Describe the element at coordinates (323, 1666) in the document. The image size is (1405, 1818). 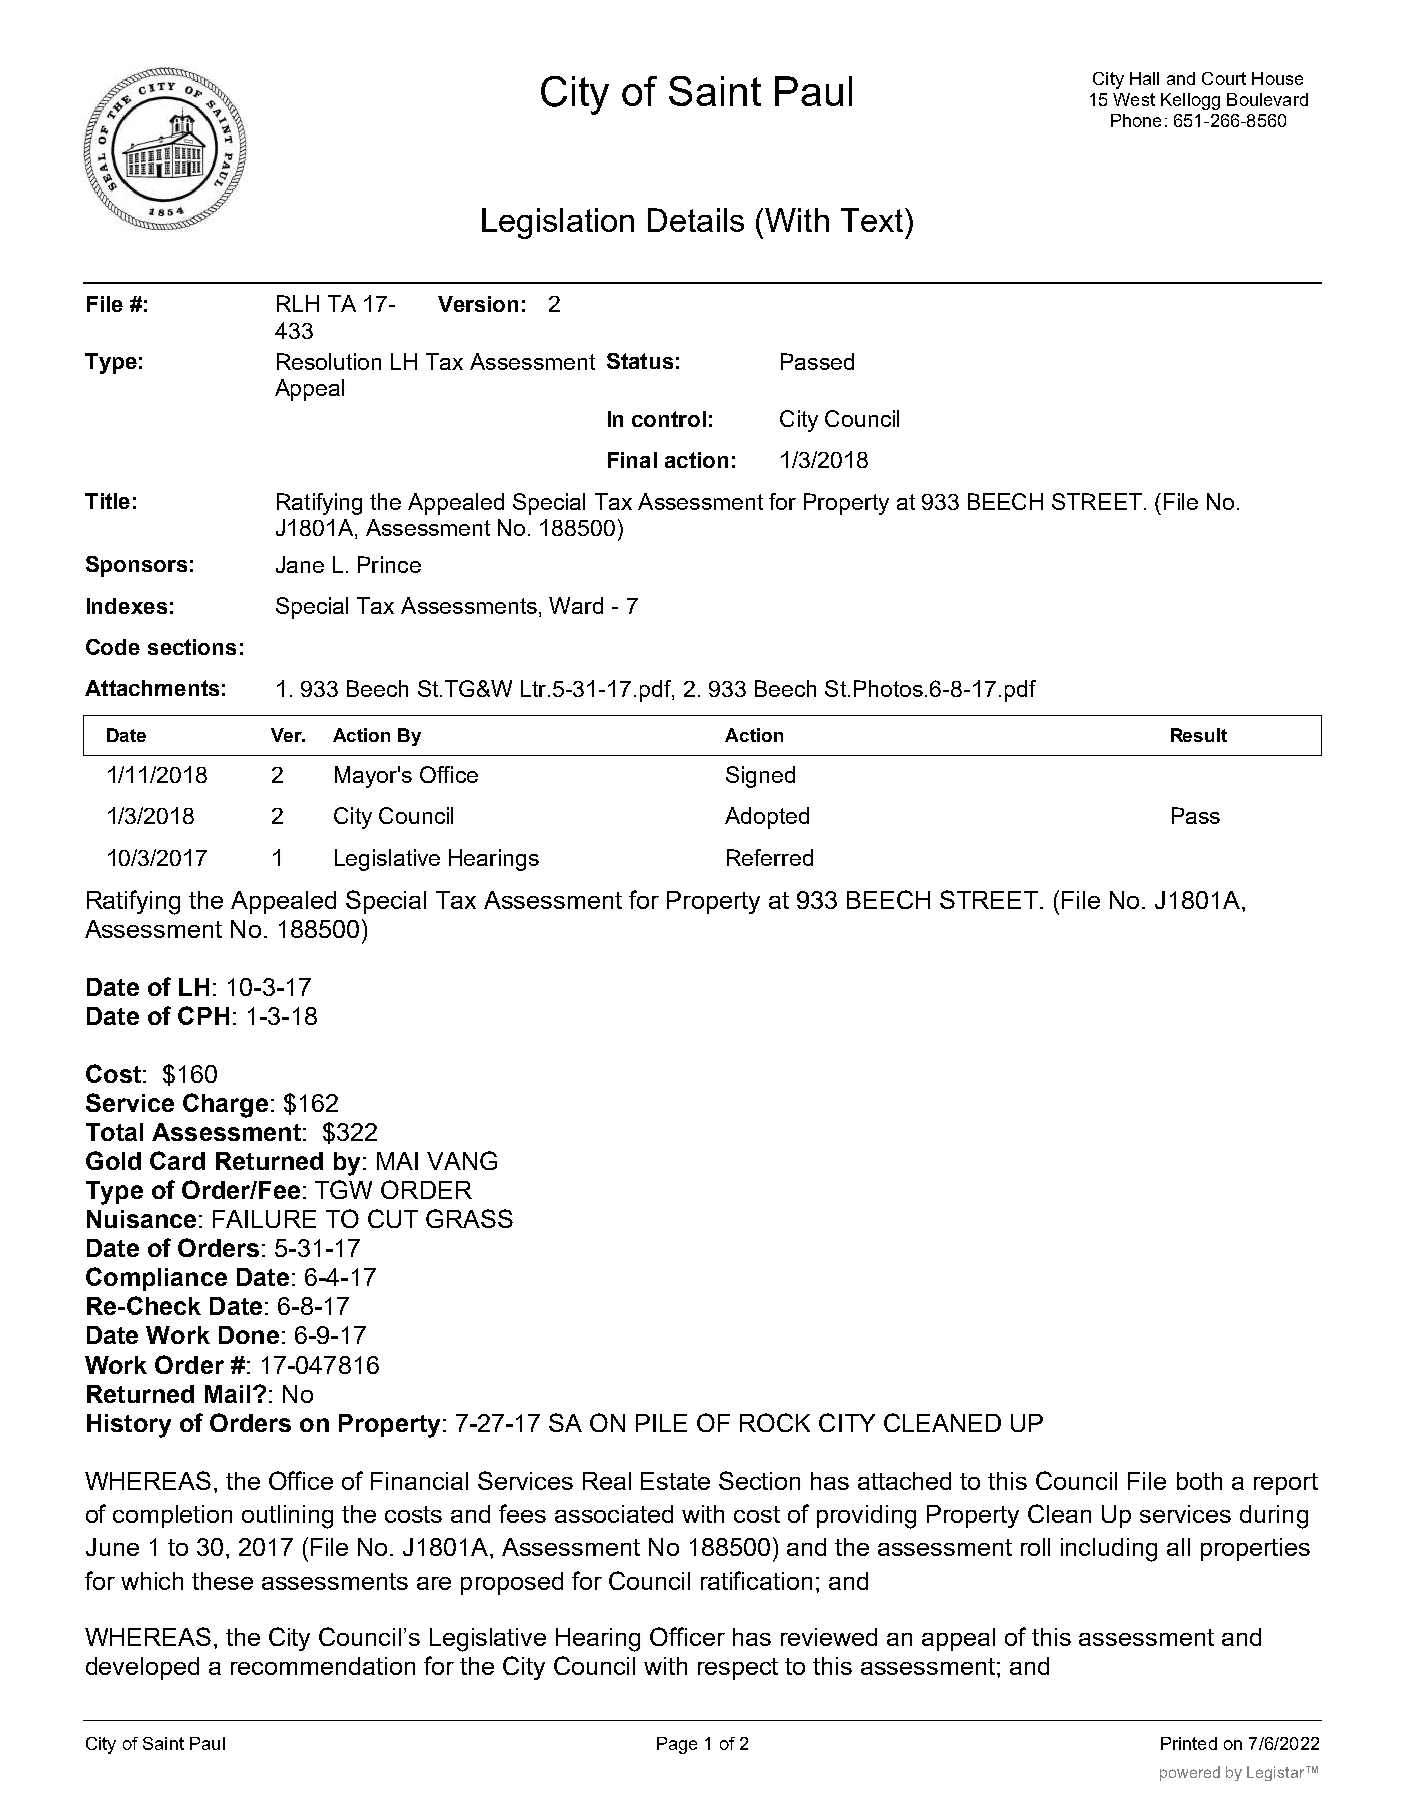
I see `recommendation` at that location.
